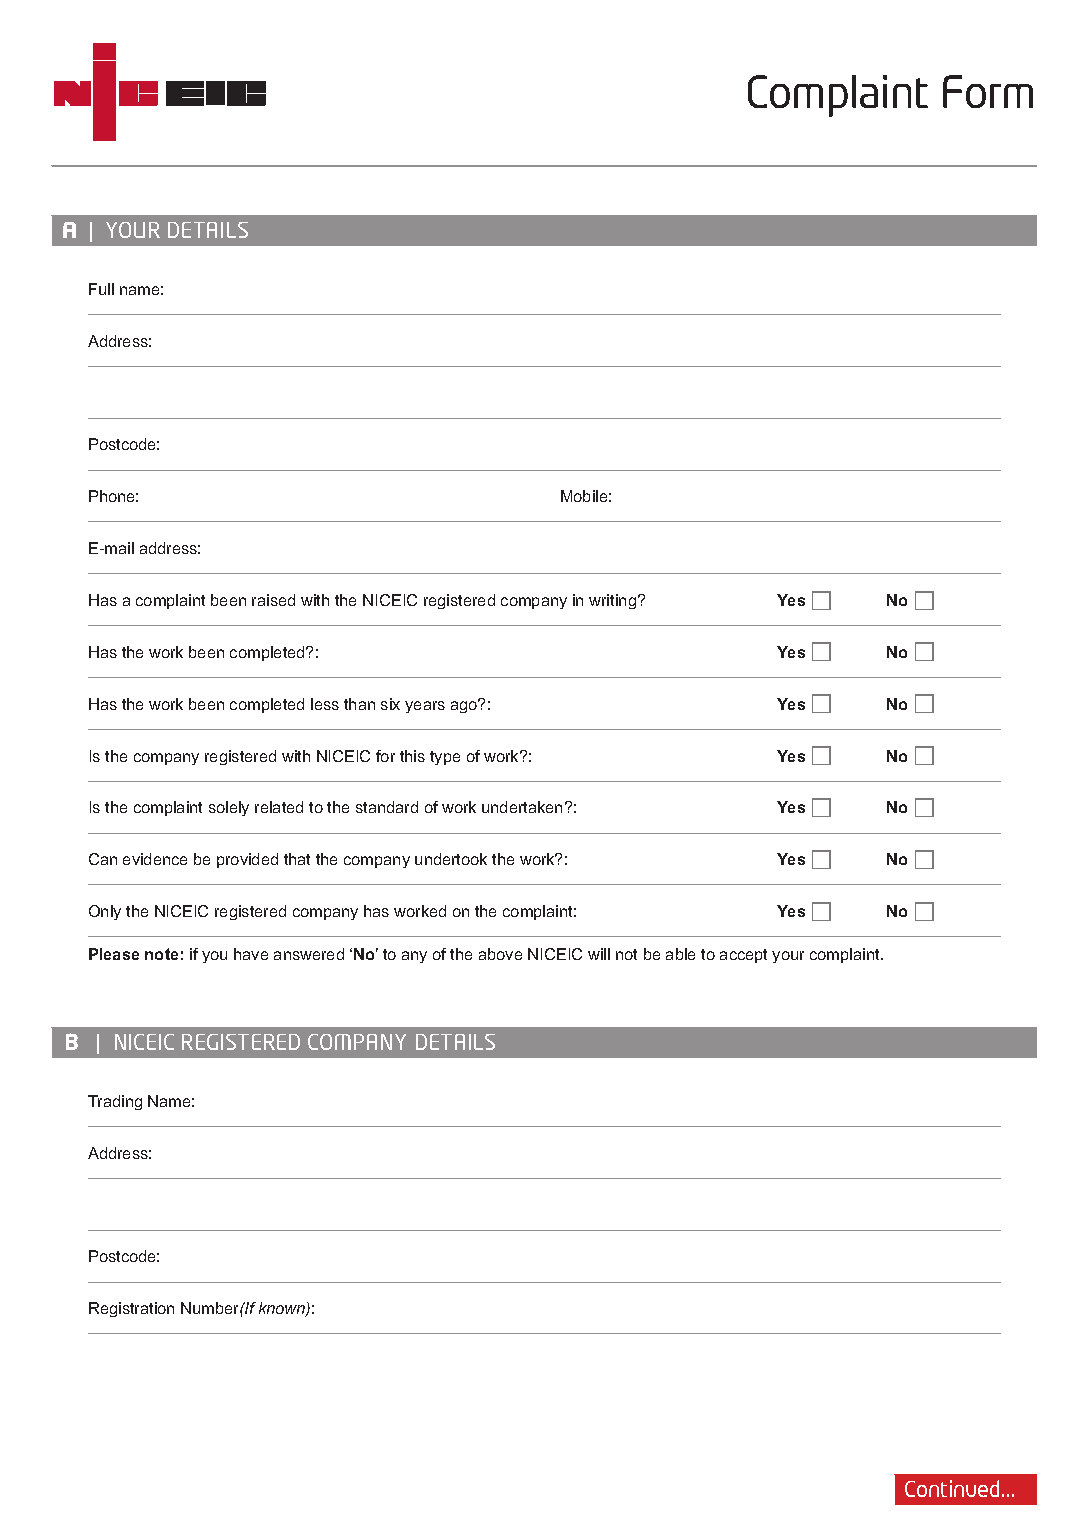  Describe the element at coordinates (131, 1309) in the screenshot. I see `Registration` at that location.
